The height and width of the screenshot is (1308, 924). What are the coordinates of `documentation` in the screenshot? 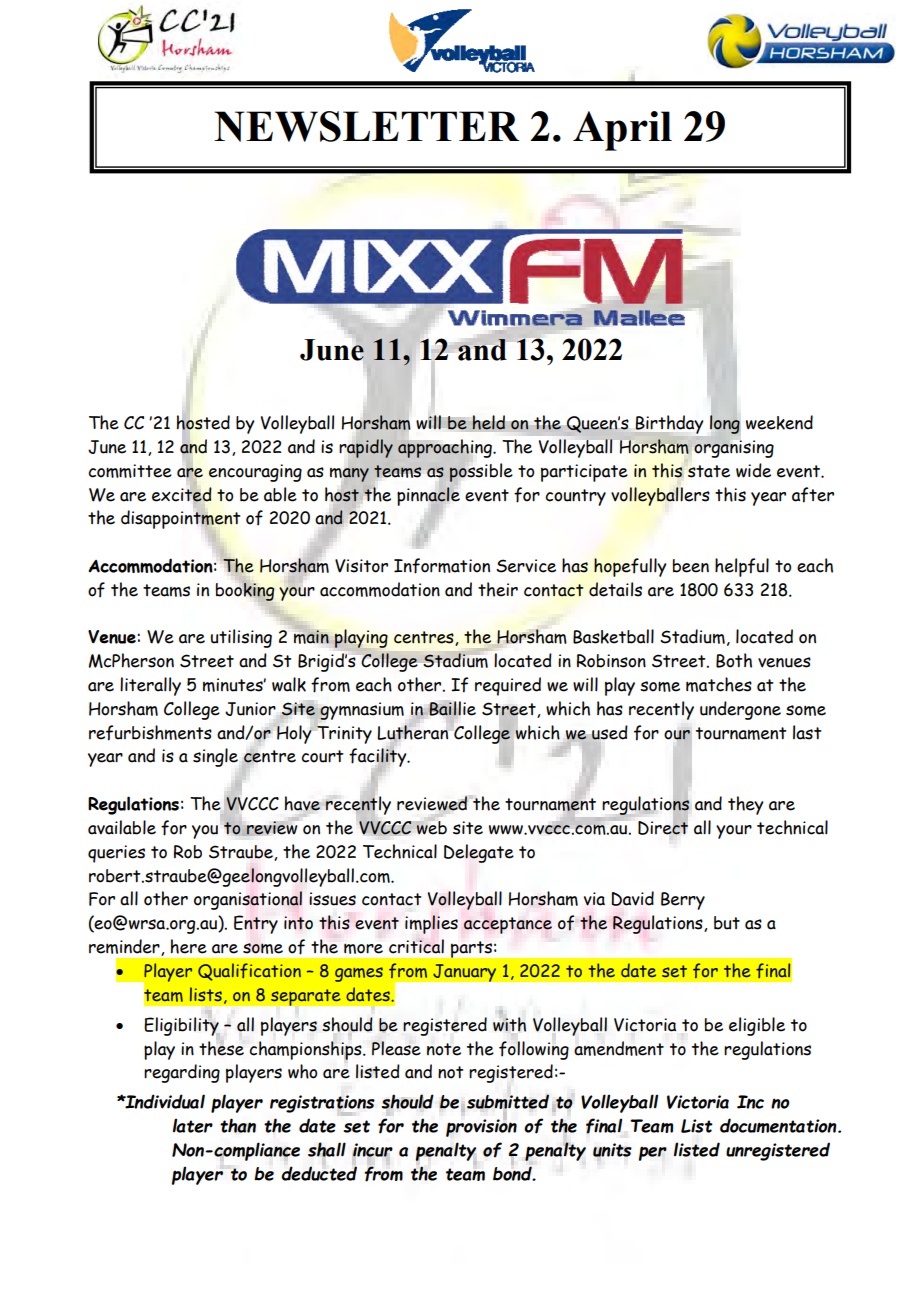 It's located at (779, 1125).
